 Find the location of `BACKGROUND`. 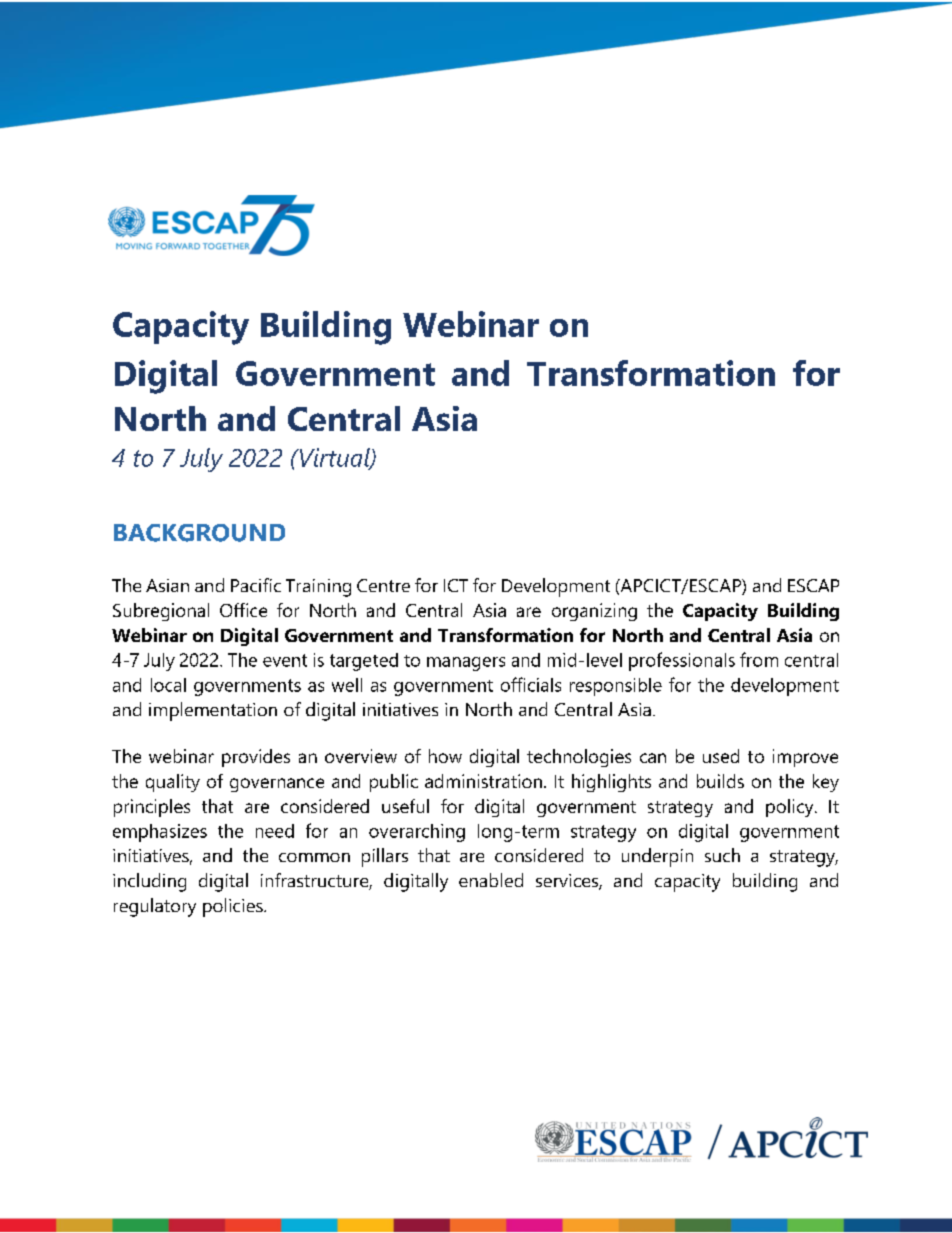

BACKGROUND is located at coordinates (199, 533).
